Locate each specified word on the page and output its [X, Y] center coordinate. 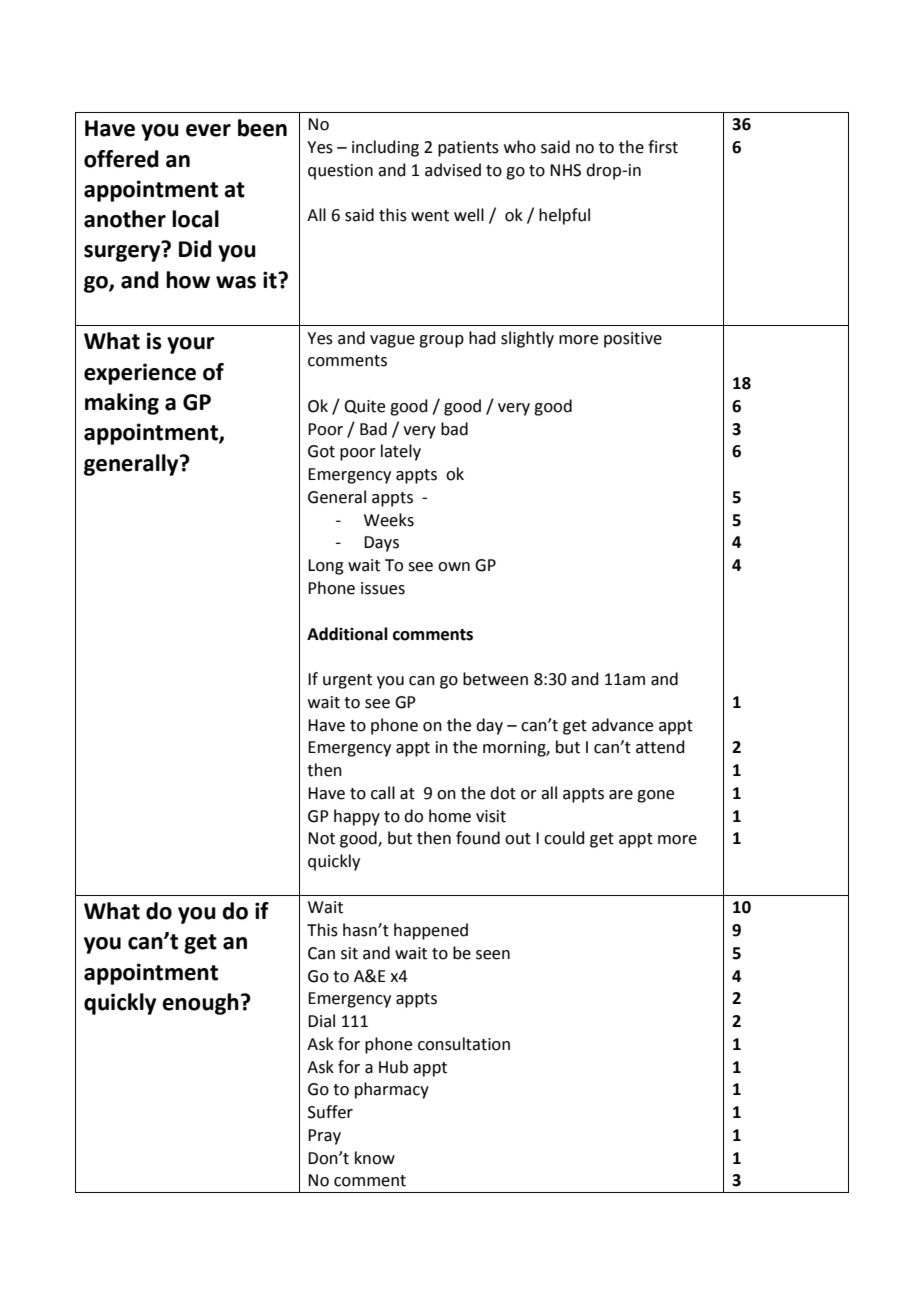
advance [622, 725]
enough [200, 1004]
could [564, 838]
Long [326, 567]
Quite [364, 407]
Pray [324, 1137]
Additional [347, 634]
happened [431, 931]
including [385, 148]
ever [208, 130]
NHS [565, 170]
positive [633, 340]
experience [140, 374]
